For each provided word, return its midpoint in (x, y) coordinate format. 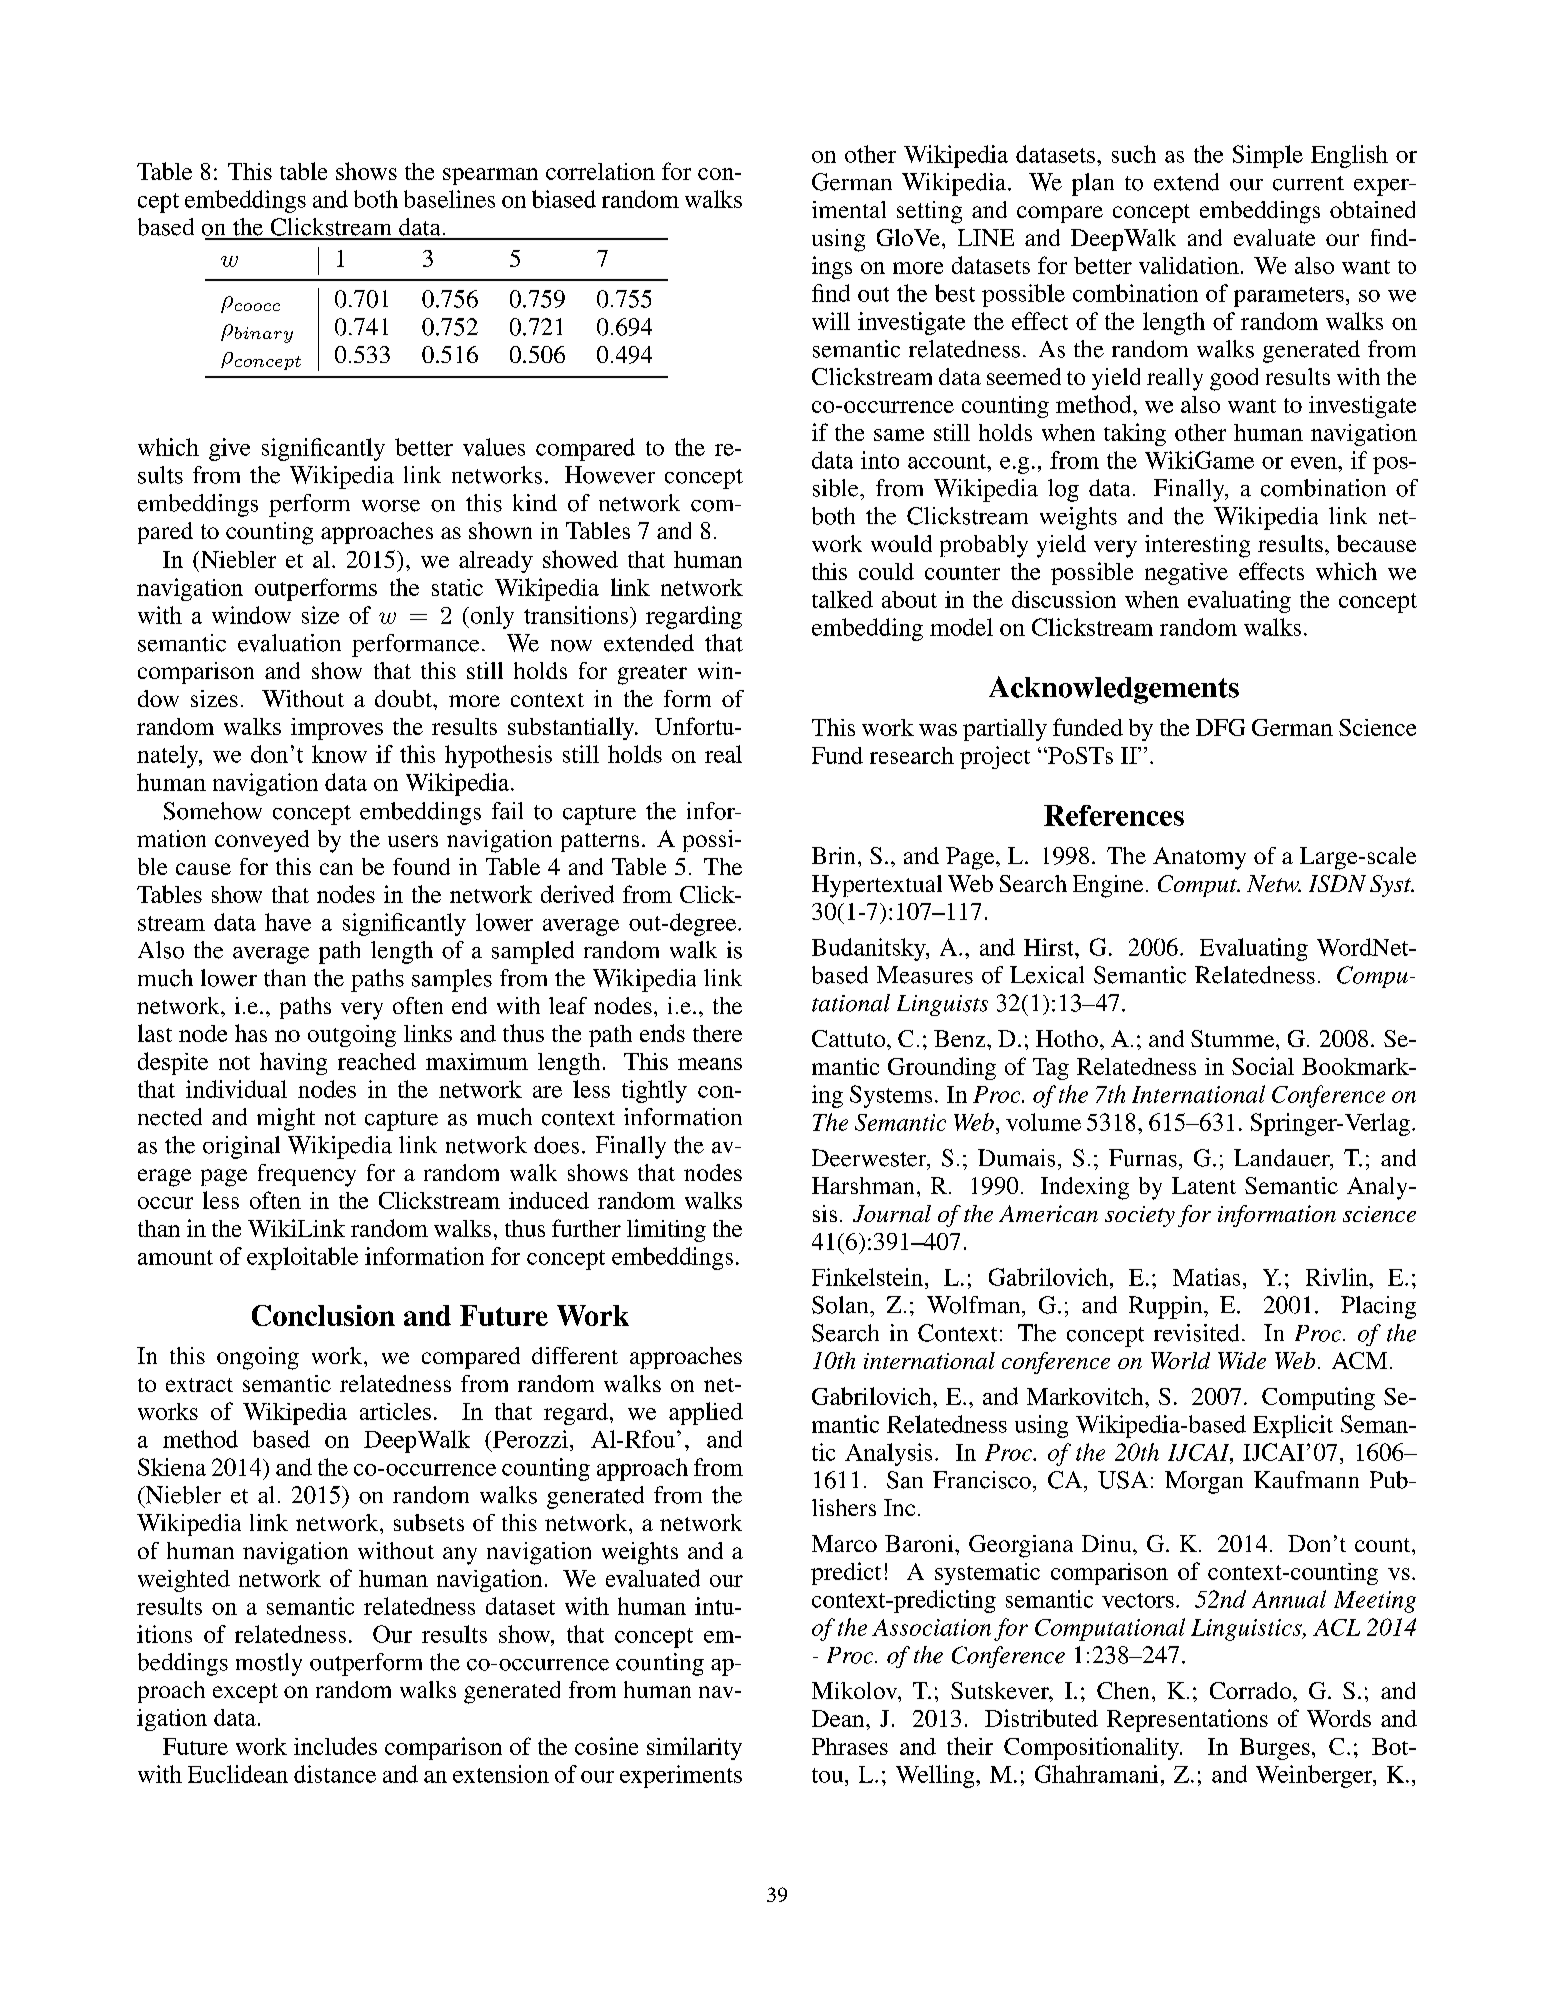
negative (1186, 574)
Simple (1268, 156)
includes (335, 1746)
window (251, 615)
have (288, 922)
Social (1263, 1066)
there (717, 1033)
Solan (841, 1305)
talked (842, 599)
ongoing (258, 1358)
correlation (600, 171)
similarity (694, 1748)
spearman (490, 176)
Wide (1242, 1360)
